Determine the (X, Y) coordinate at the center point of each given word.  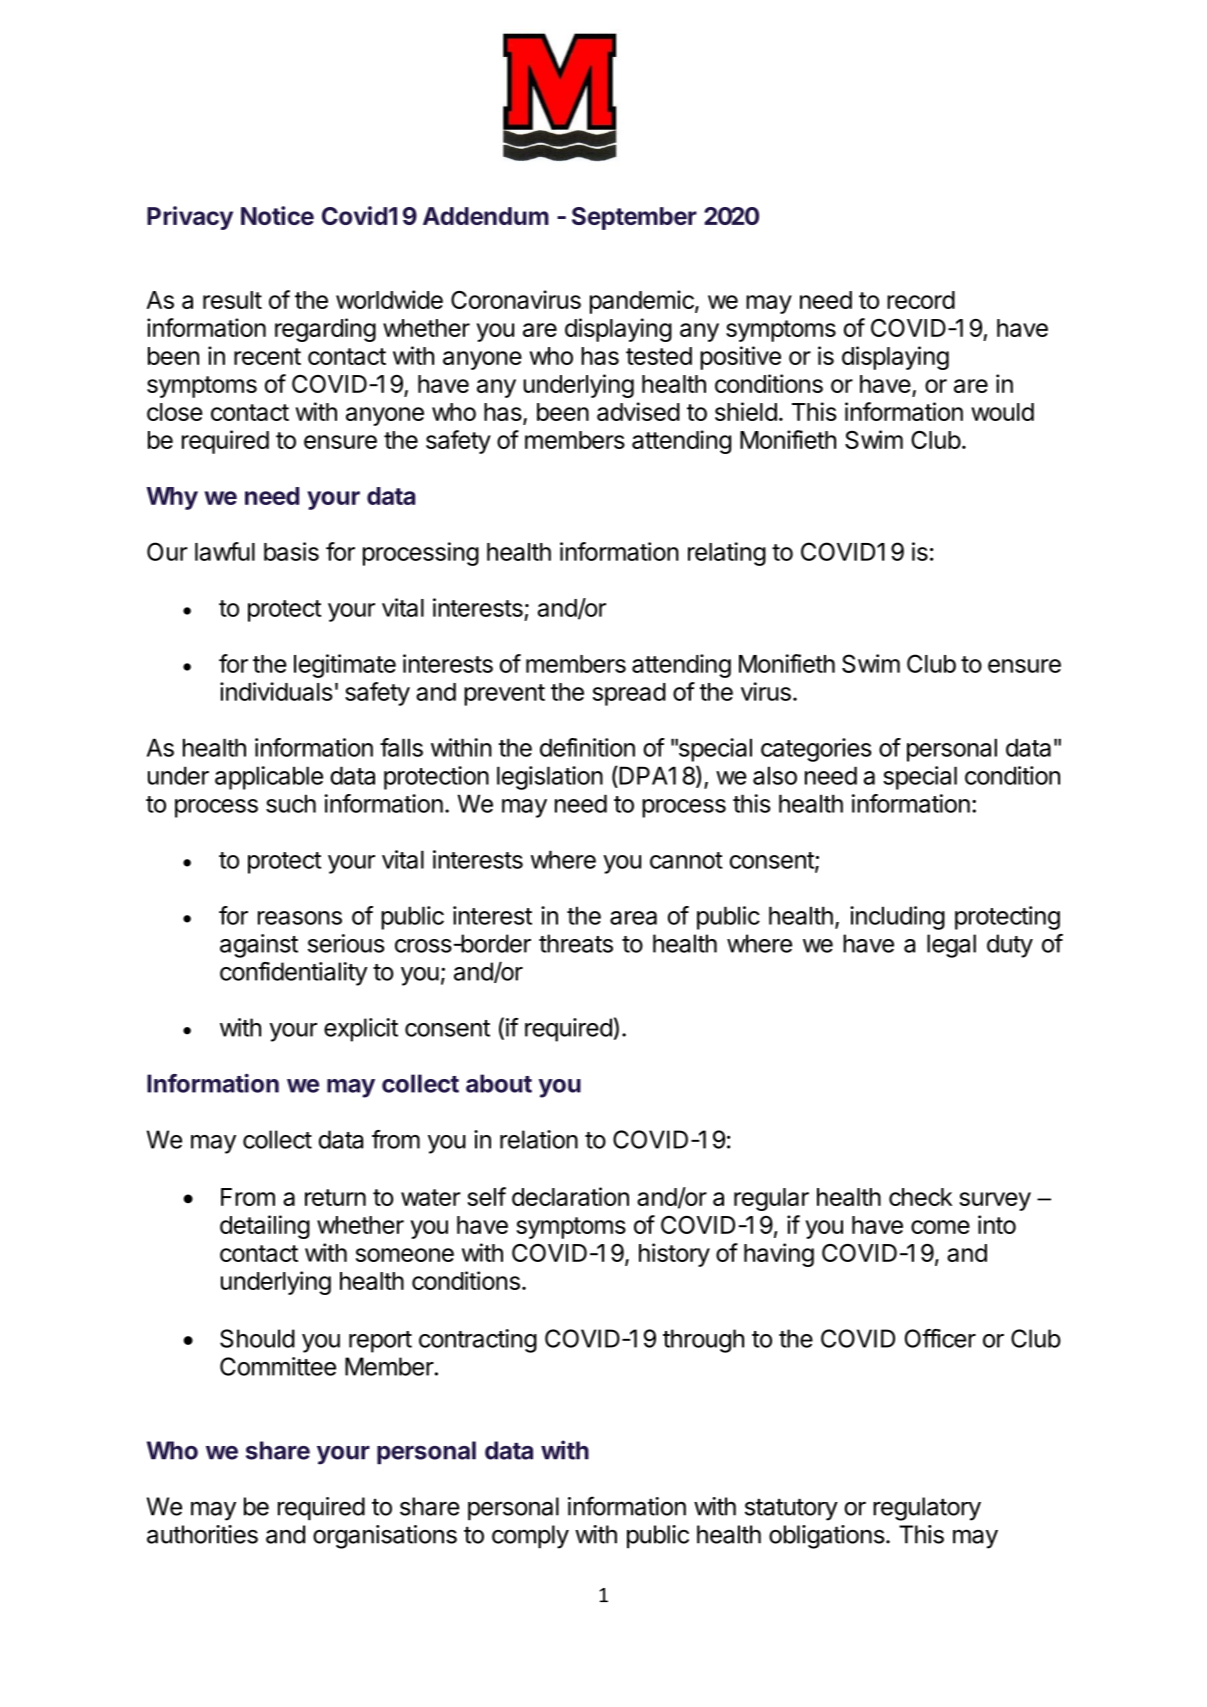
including (897, 918)
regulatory (927, 1509)
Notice (277, 215)
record (921, 300)
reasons (300, 918)
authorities (202, 1534)
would (1002, 412)
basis (291, 551)
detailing (265, 1227)
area (633, 918)
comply (530, 1537)
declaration (570, 1196)
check (920, 1197)
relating (727, 554)
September (634, 218)
